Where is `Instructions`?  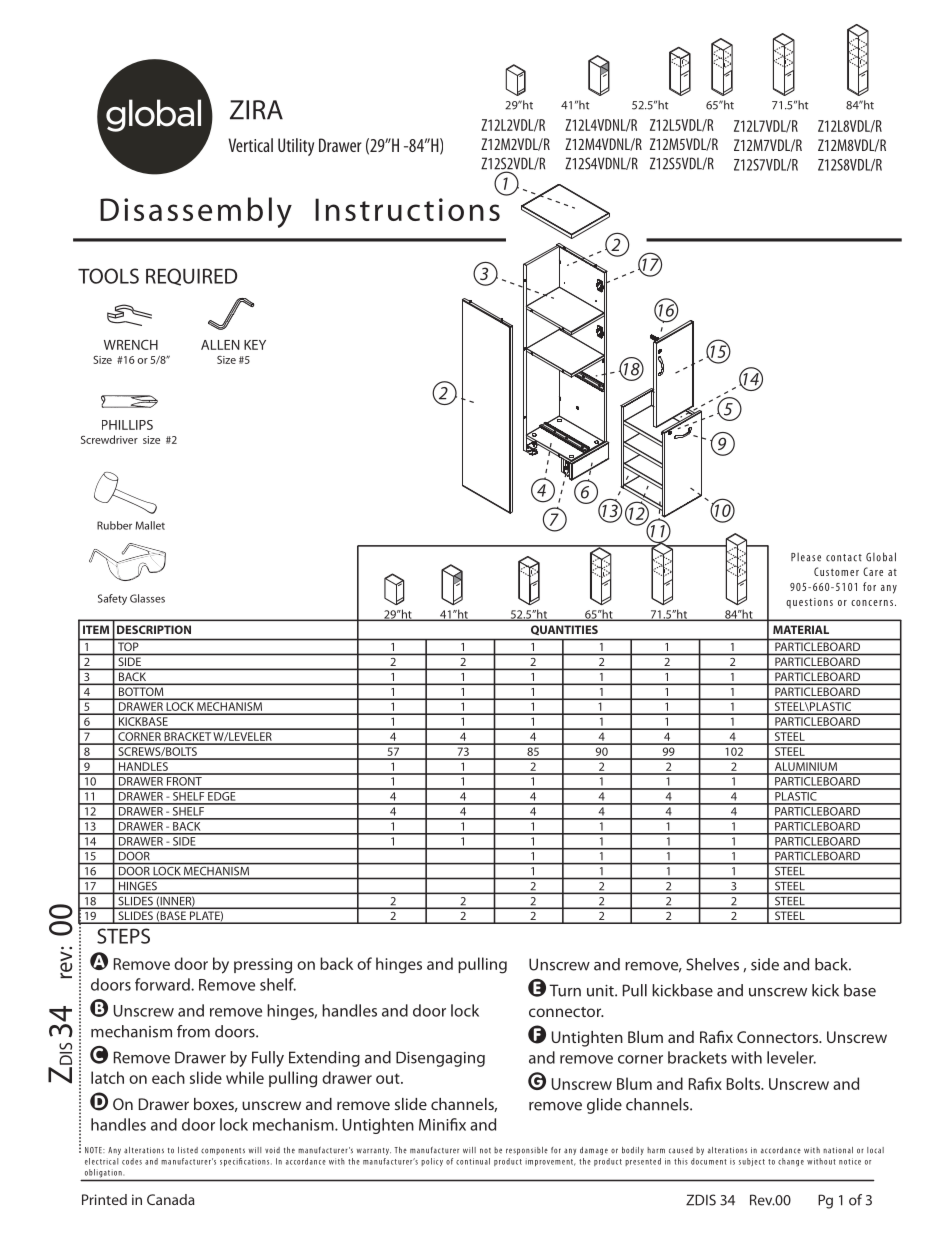 Instructions is located at coordinates (407, 209).
